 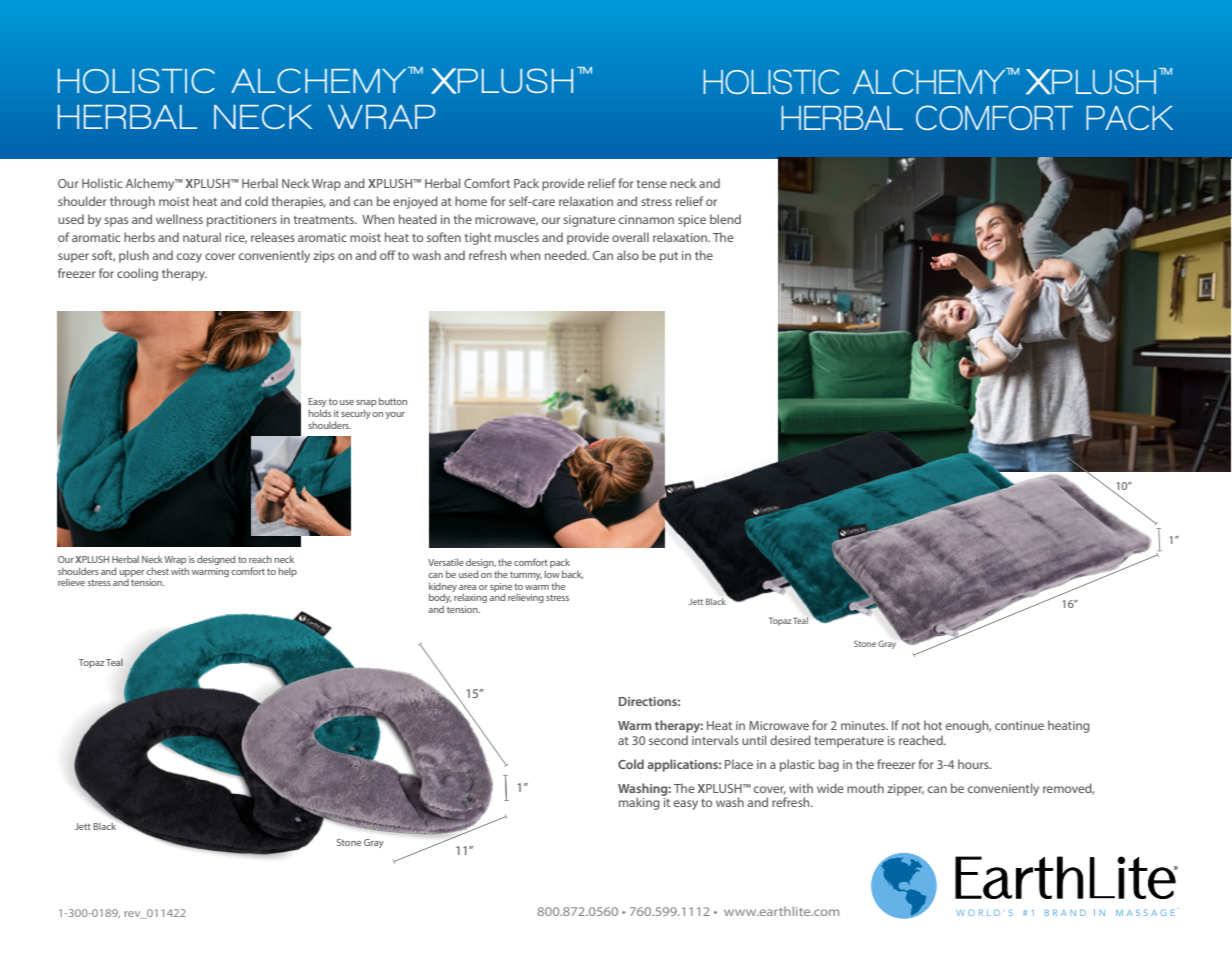 I want to click on signature, so click(x=589, y=221).
